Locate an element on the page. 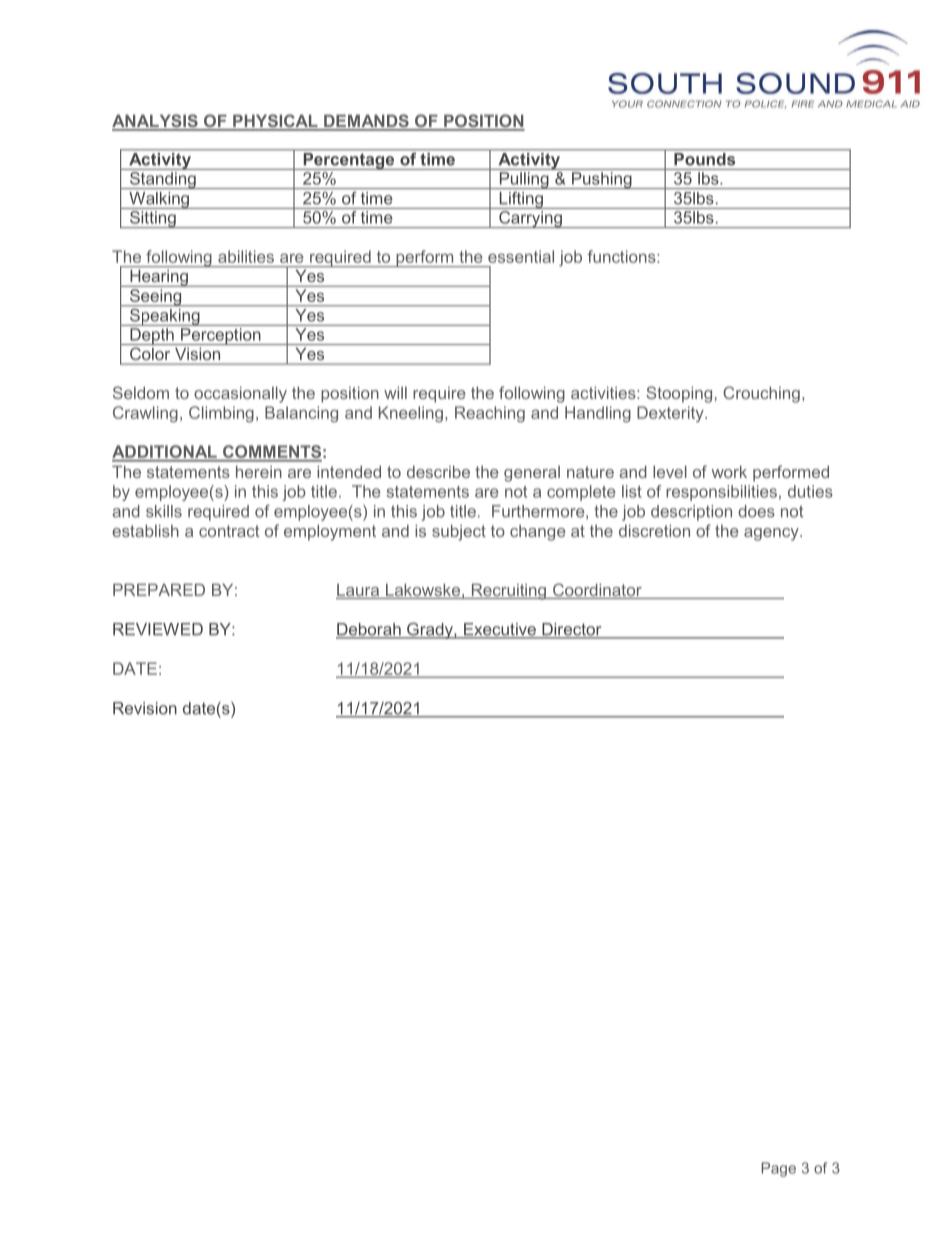  Climbing is located at coordinates (221, 414).
